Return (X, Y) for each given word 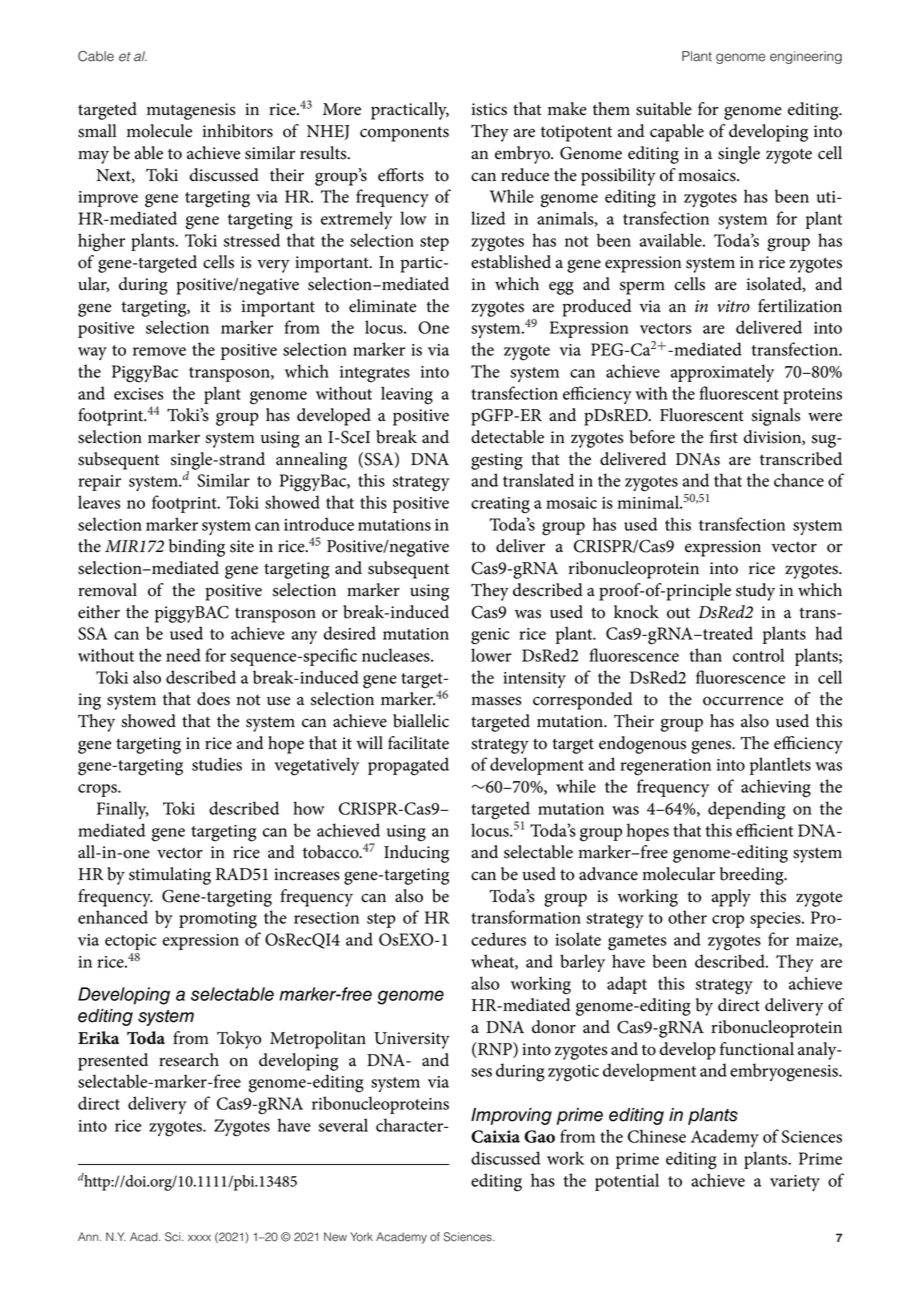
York (361, 1237)
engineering (806, 57)
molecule (159, 131)
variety (795, 1183)
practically (410, 111)
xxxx (199, 1238)
